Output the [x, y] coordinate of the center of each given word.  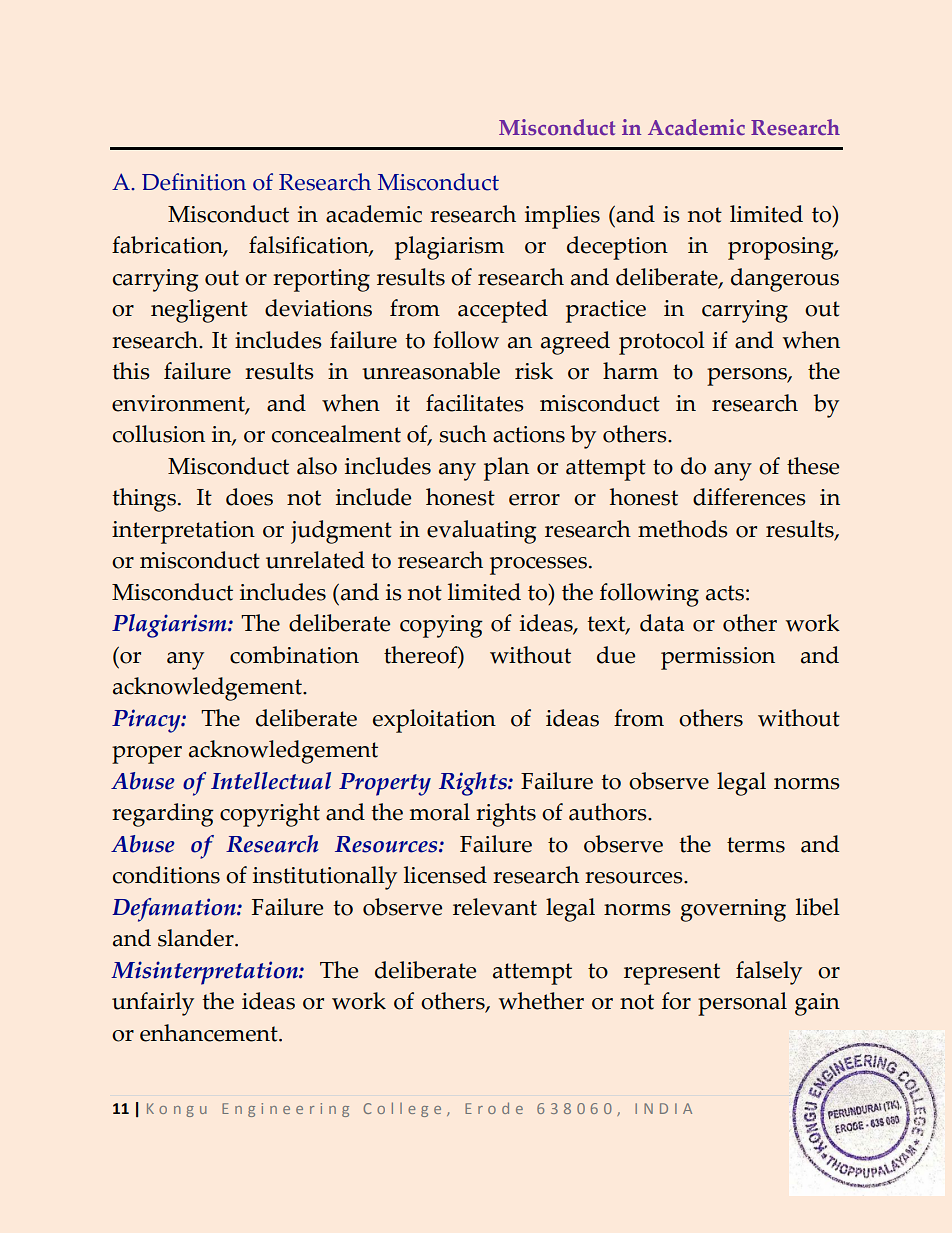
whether [541, 1001]
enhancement [210, 1033]
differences [749, 497]
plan [506, 469]
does [249, 497]
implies [562, 217]
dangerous [785, 280]
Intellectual [271, 781]
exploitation [434, 721]
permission [718, 658]
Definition [194, 182]
